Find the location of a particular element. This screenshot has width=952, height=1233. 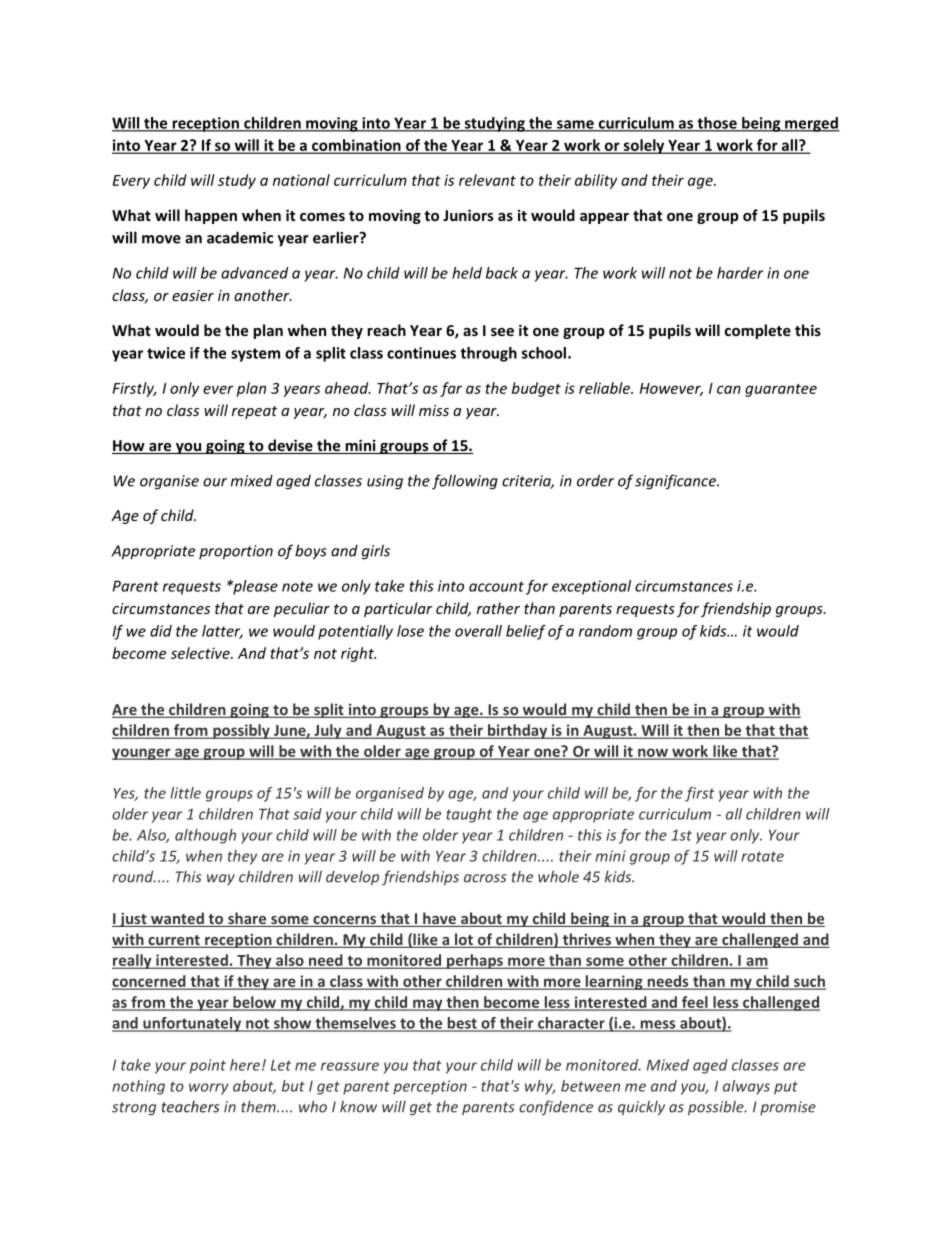

those is located at coordinates (717, 124).
